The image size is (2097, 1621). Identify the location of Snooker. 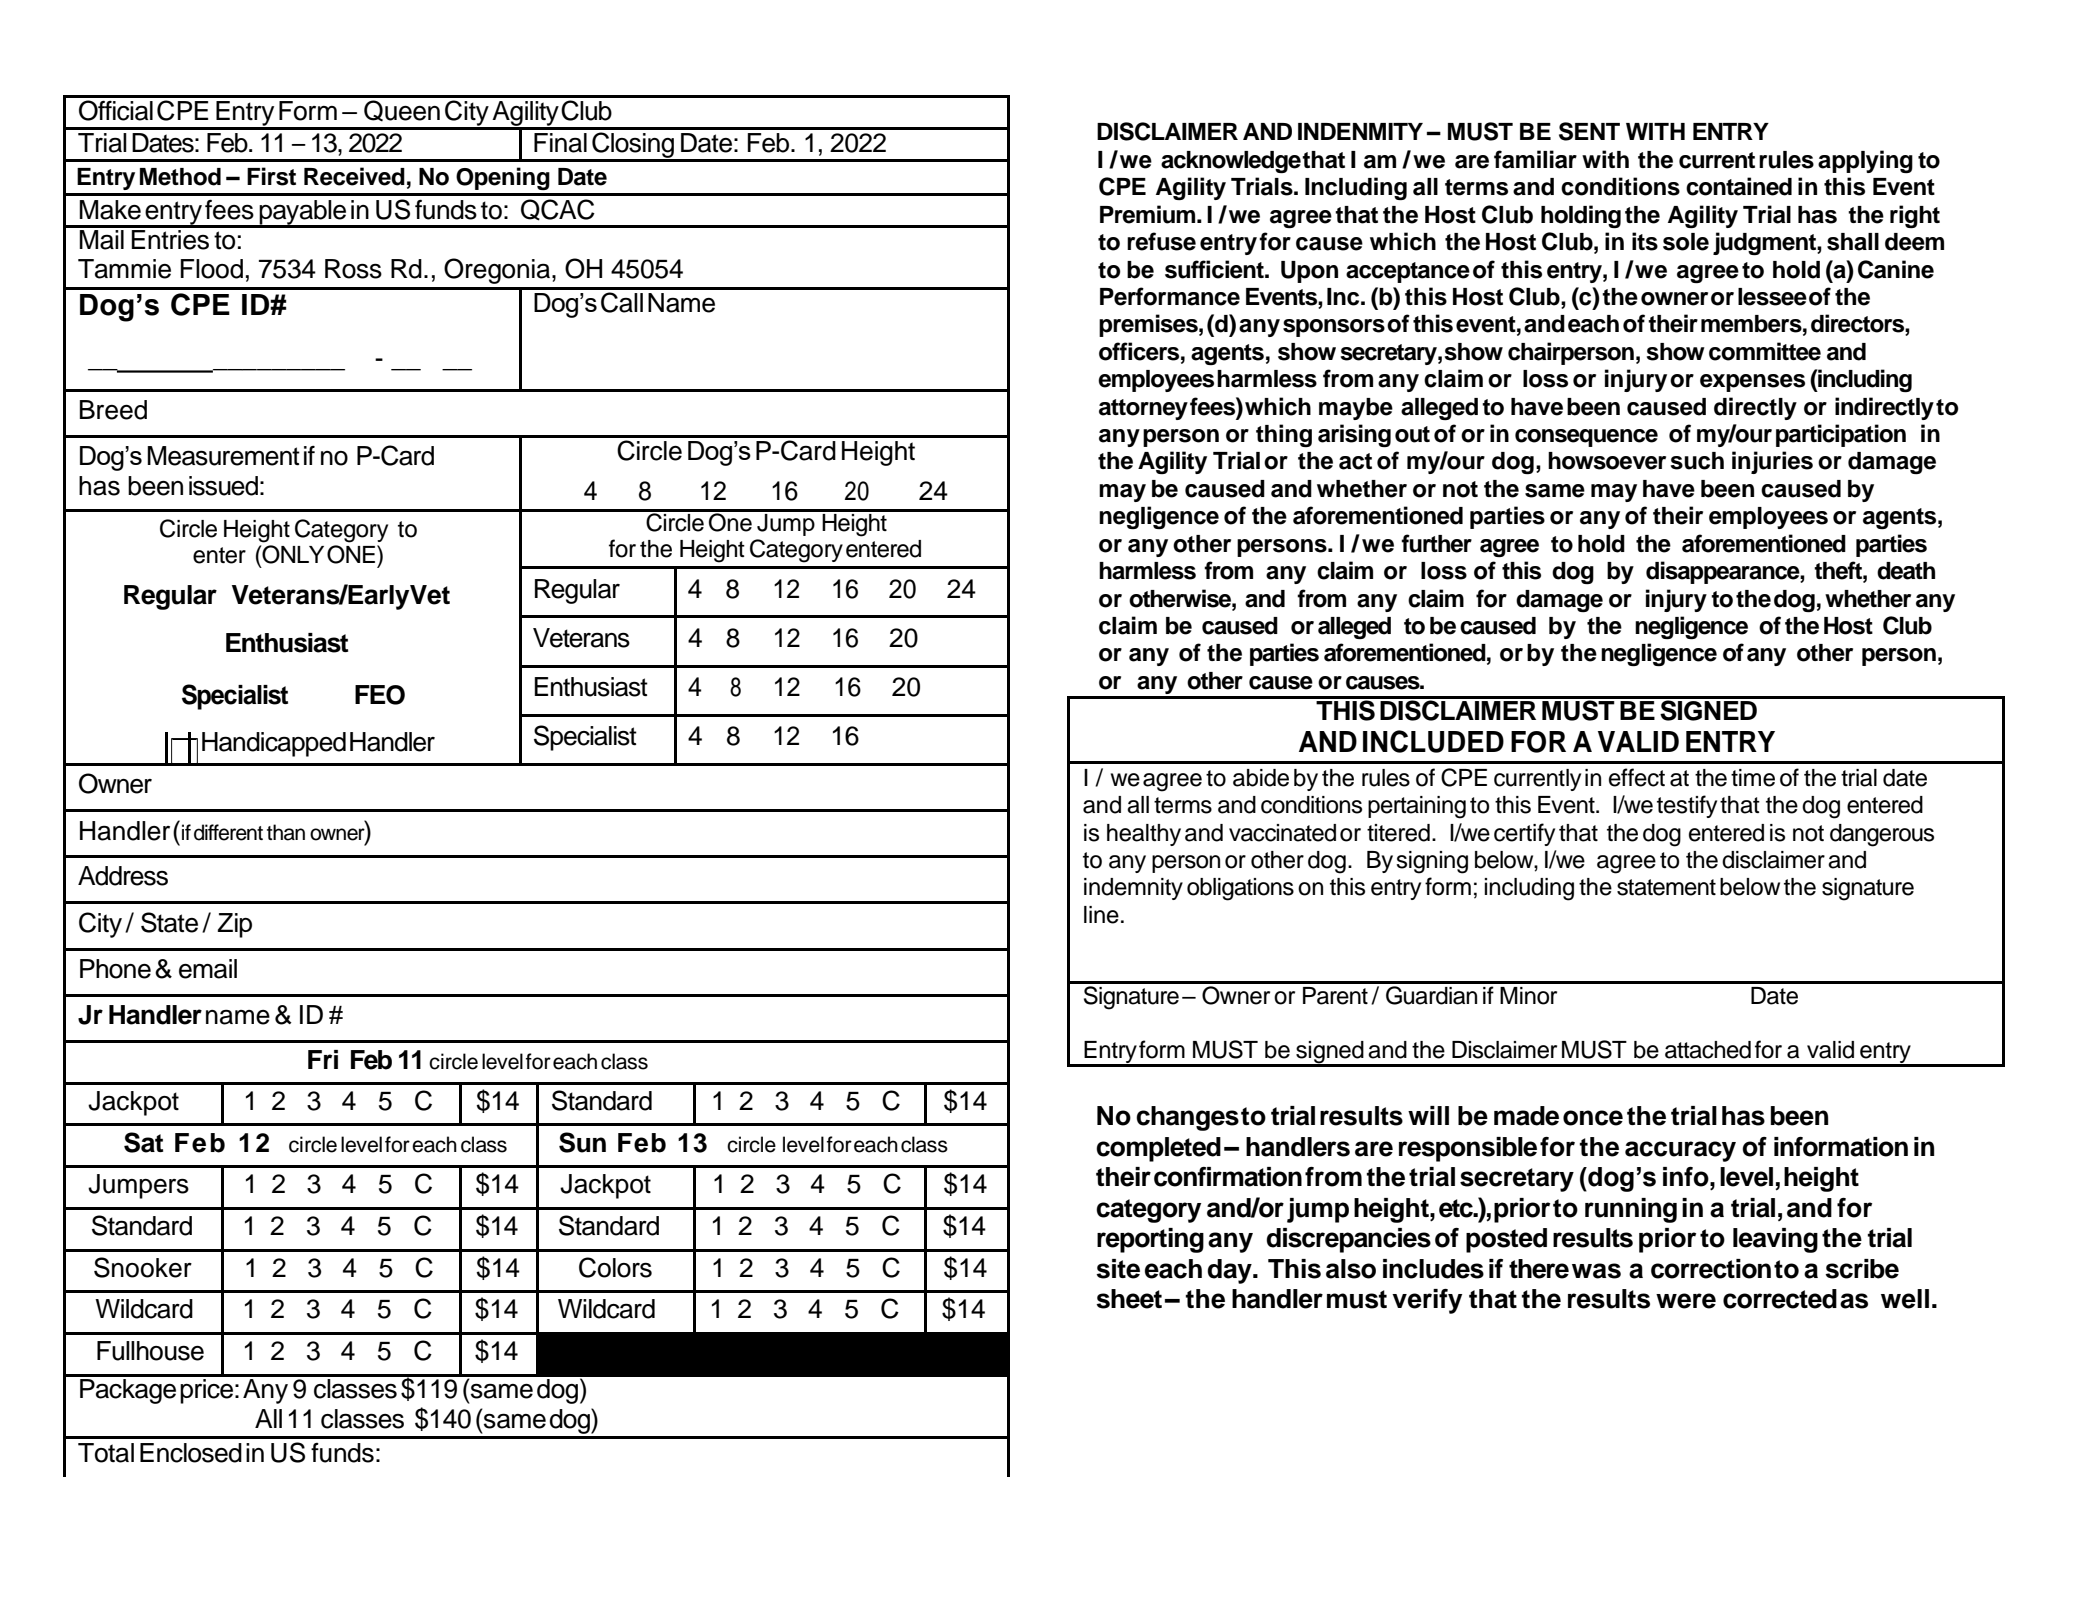
(143, 1267).
